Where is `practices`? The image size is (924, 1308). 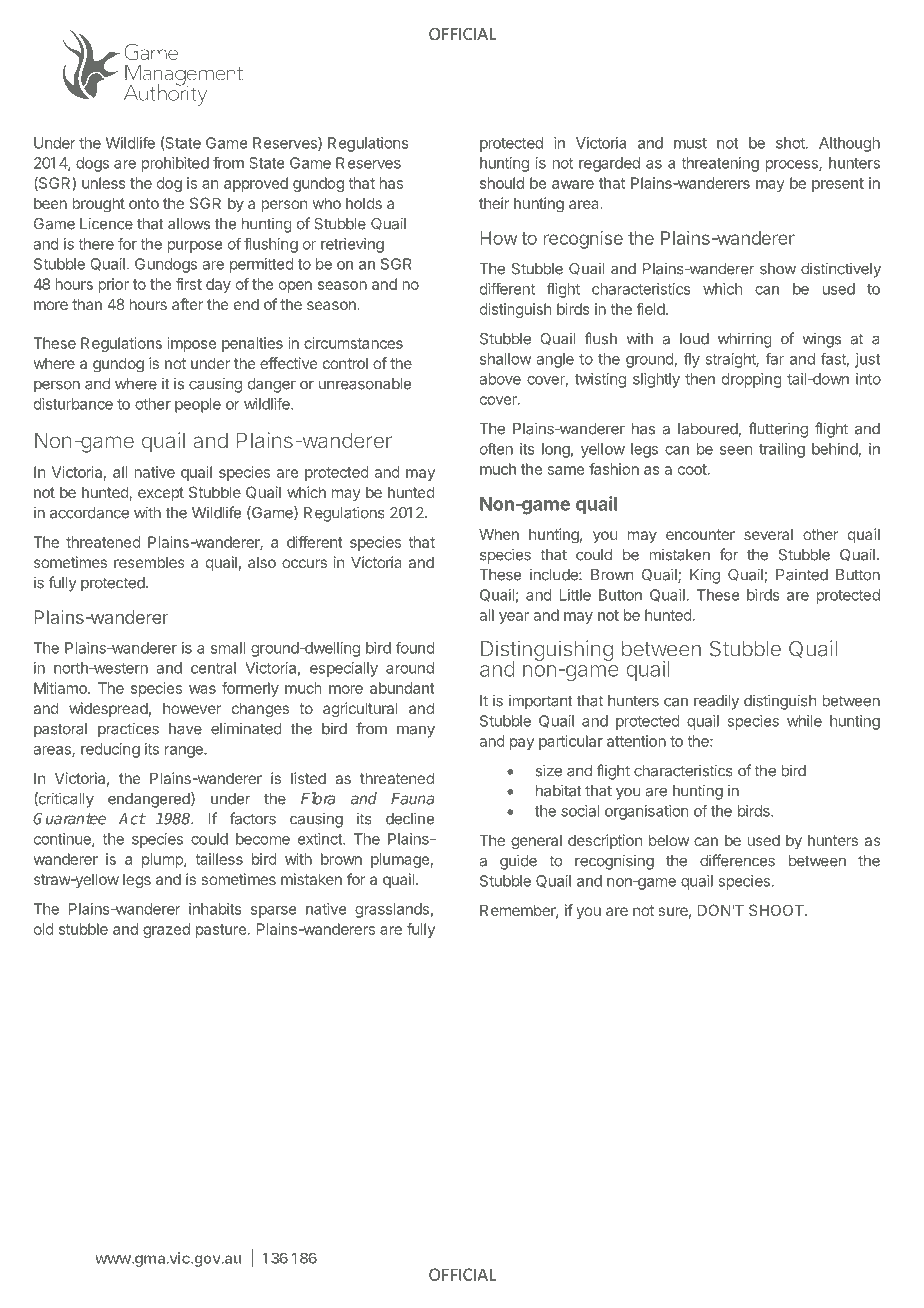
practices is located at coordinates (128, 730).
